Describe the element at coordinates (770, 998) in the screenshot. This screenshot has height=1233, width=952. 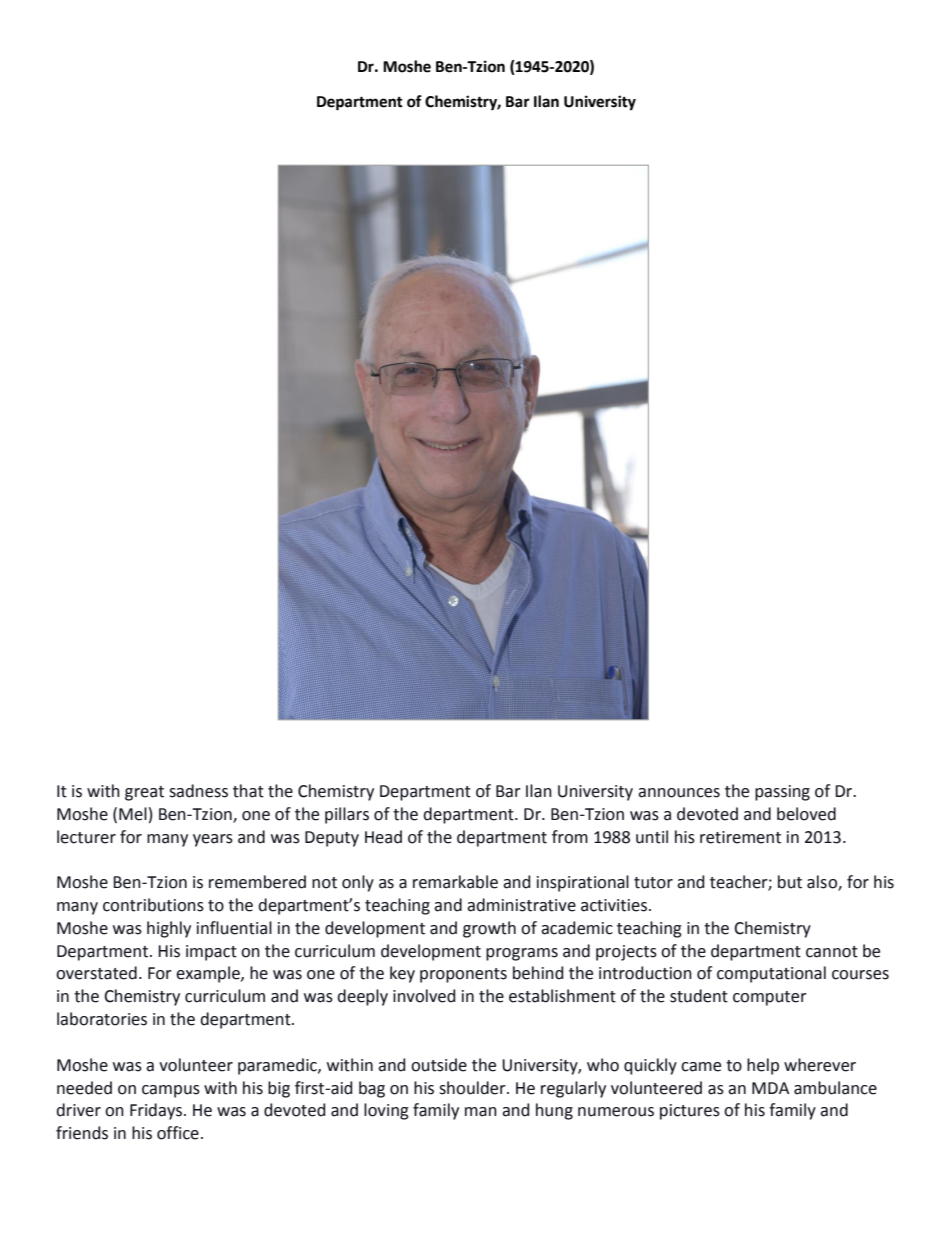
I see `computer` at that location.
